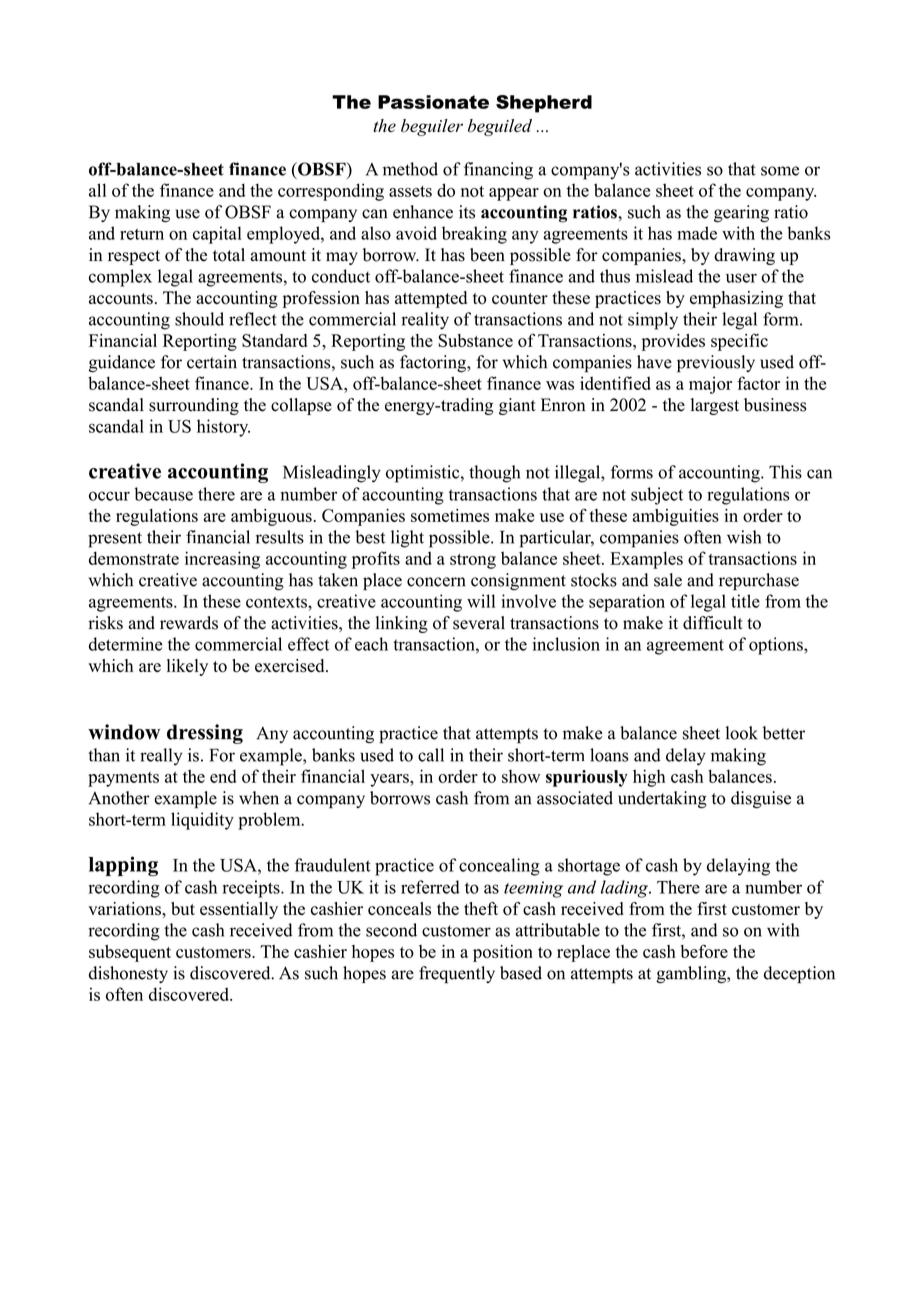  What do you see at coordinates (473, 561) in the document?
I see `strong` at bounding box center [473, 561].
